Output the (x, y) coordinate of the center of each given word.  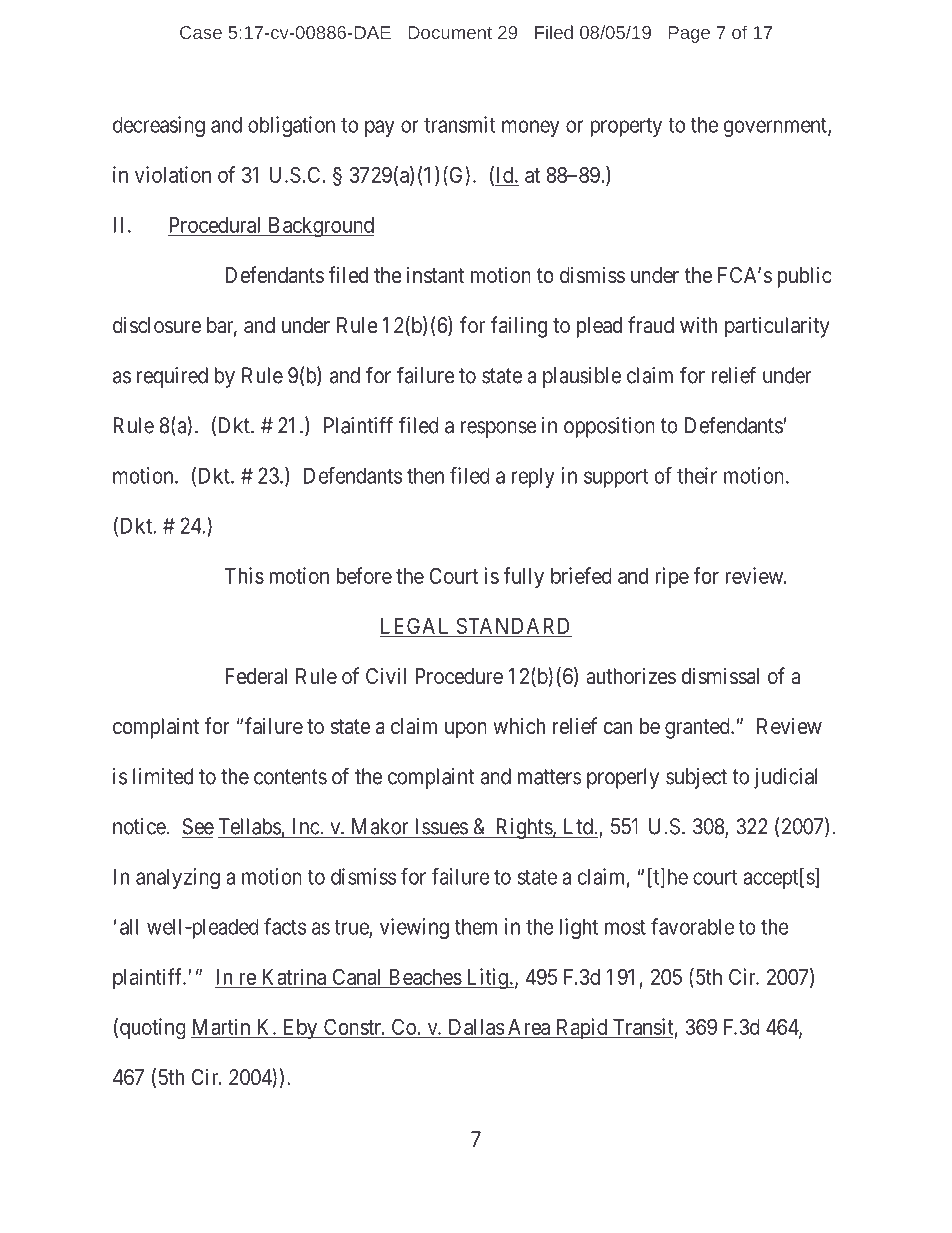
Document (450, 32)
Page (689, 34)
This (244, 575)
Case (201, 32)
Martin (221, 1026)
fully (523, 578)
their (697, 475)
